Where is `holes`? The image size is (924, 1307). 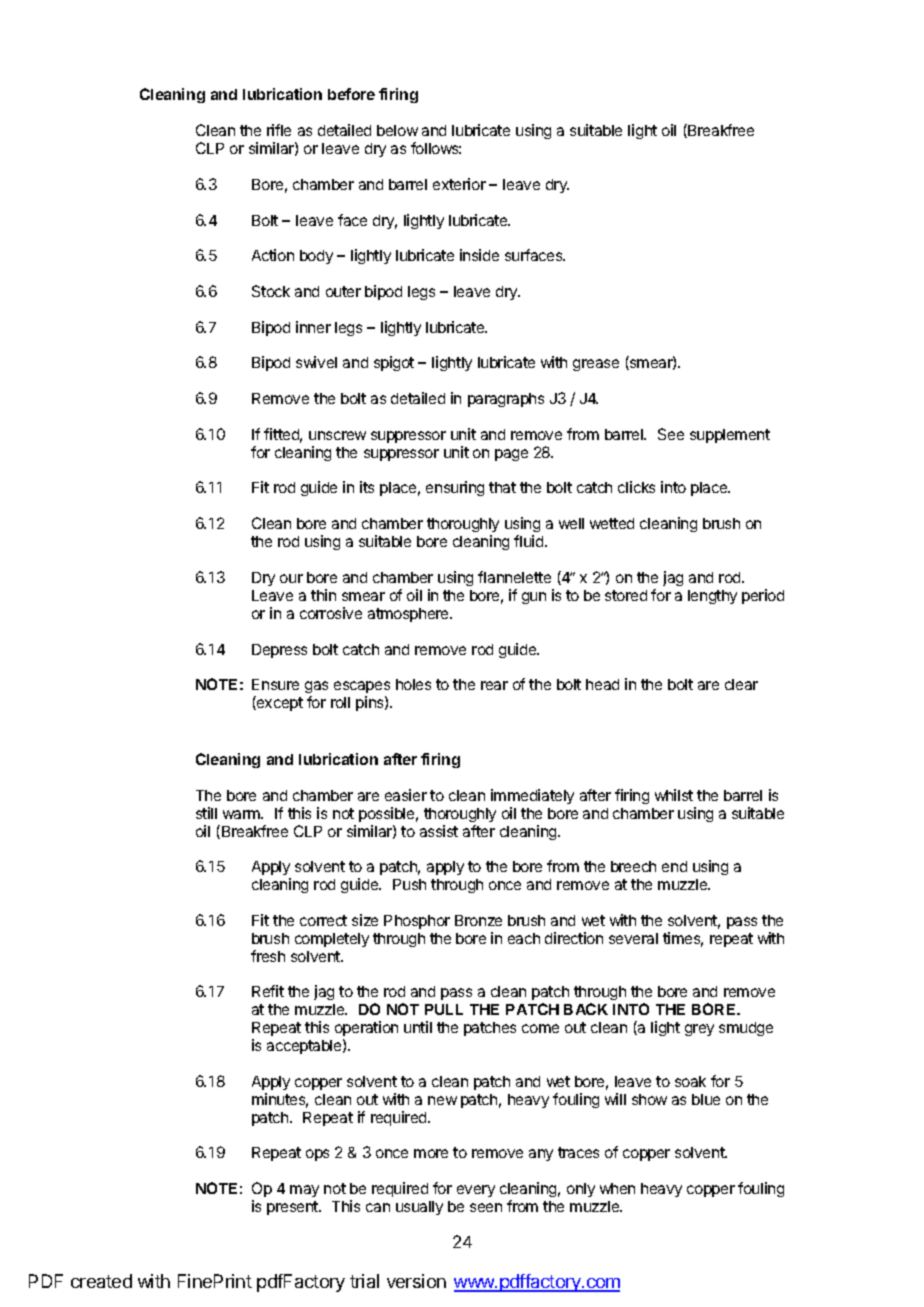
holes is located at coordinates (413, 684).
